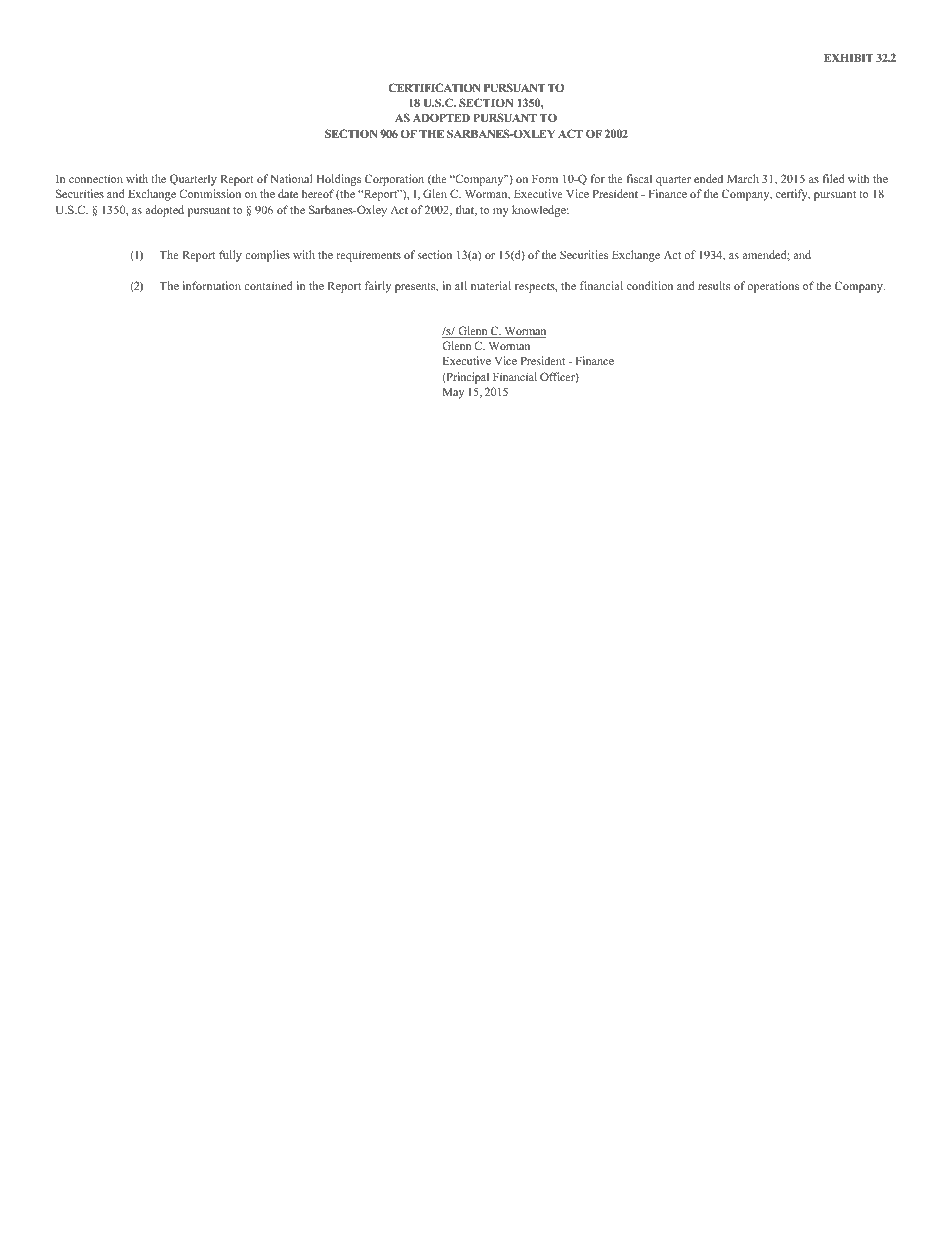 The height and width of the screenshot is (1233, 952). I want to click on contained, so click(268, 285).
